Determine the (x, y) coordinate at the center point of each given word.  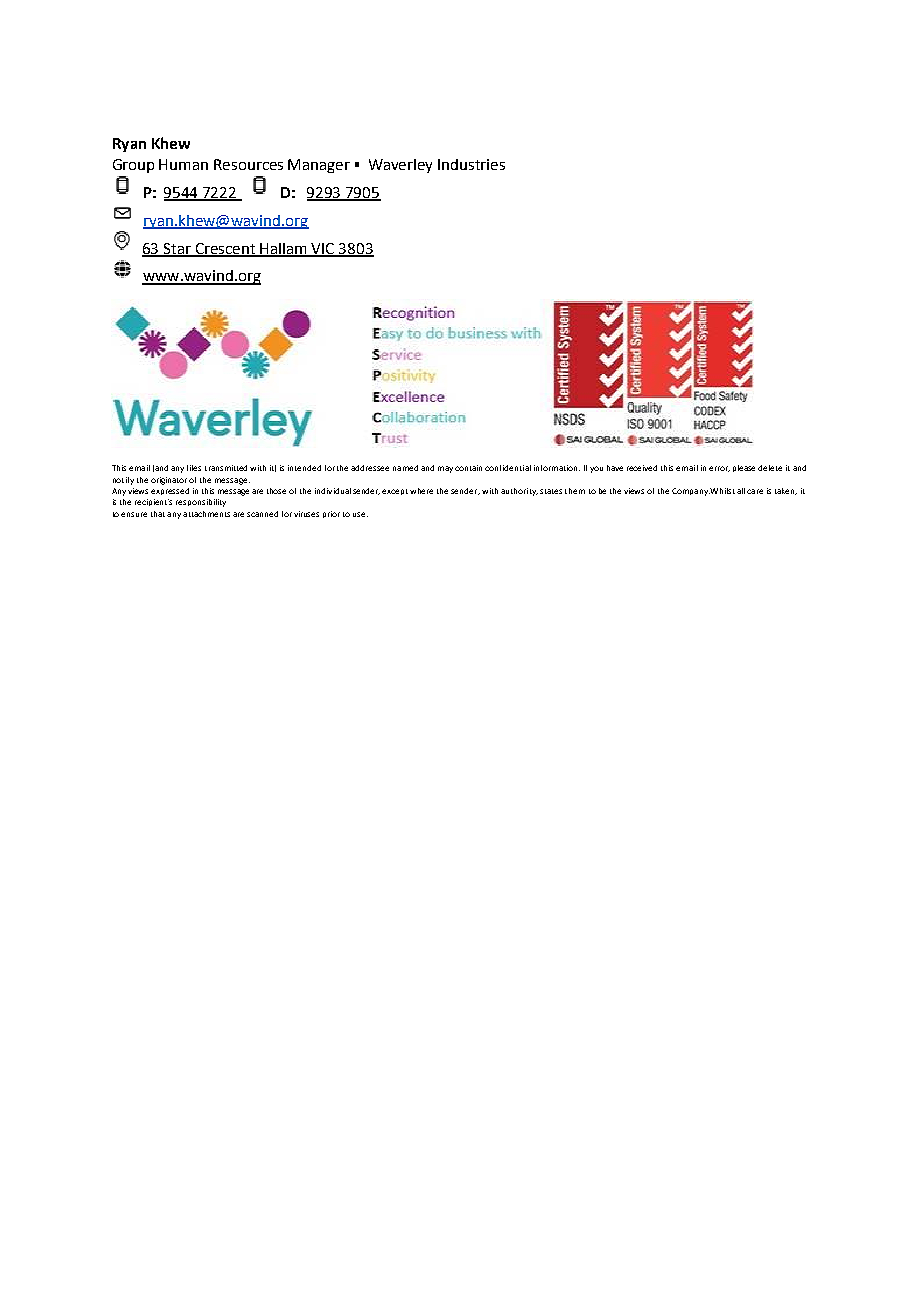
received (642, 468)
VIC (323, 249)
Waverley (400, 166)
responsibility (201, 503)
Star (178, 249)
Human (183, 164)
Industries (471, 164)
